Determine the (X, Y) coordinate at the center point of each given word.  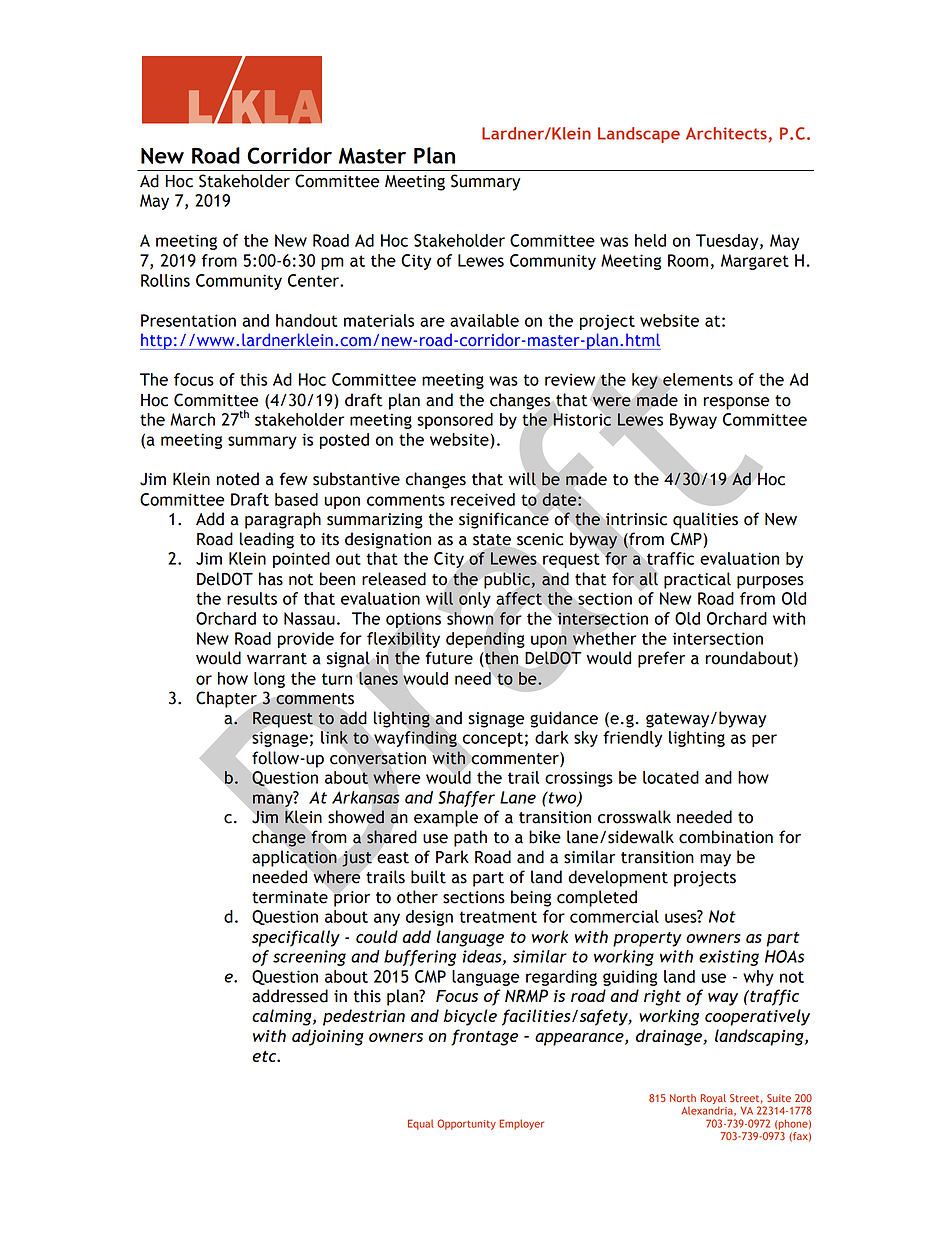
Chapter (227, 700)
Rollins (165, 280)
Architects (727, 134)
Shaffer (466, 799)
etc (265, 1056)
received (483, 499)
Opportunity (466, 1124)
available (484, 320)
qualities (705, 520)
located (671, 777)
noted (238, 479)
